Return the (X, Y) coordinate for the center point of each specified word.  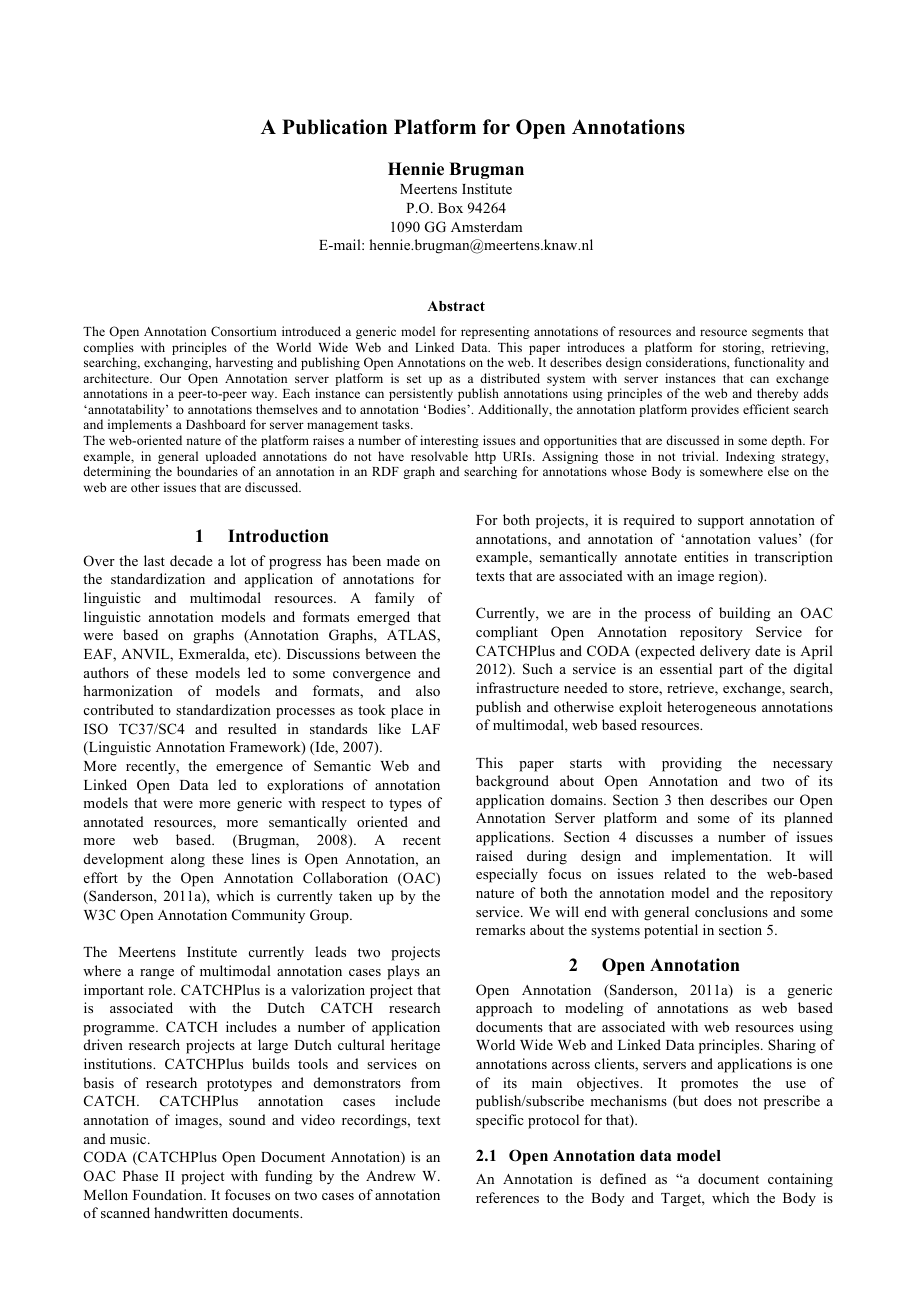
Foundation (169, 1194)
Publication (334, 127)
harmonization (128, 690)
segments (777, 333)
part (731, 671)
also (428, 690)
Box (450, 208)
